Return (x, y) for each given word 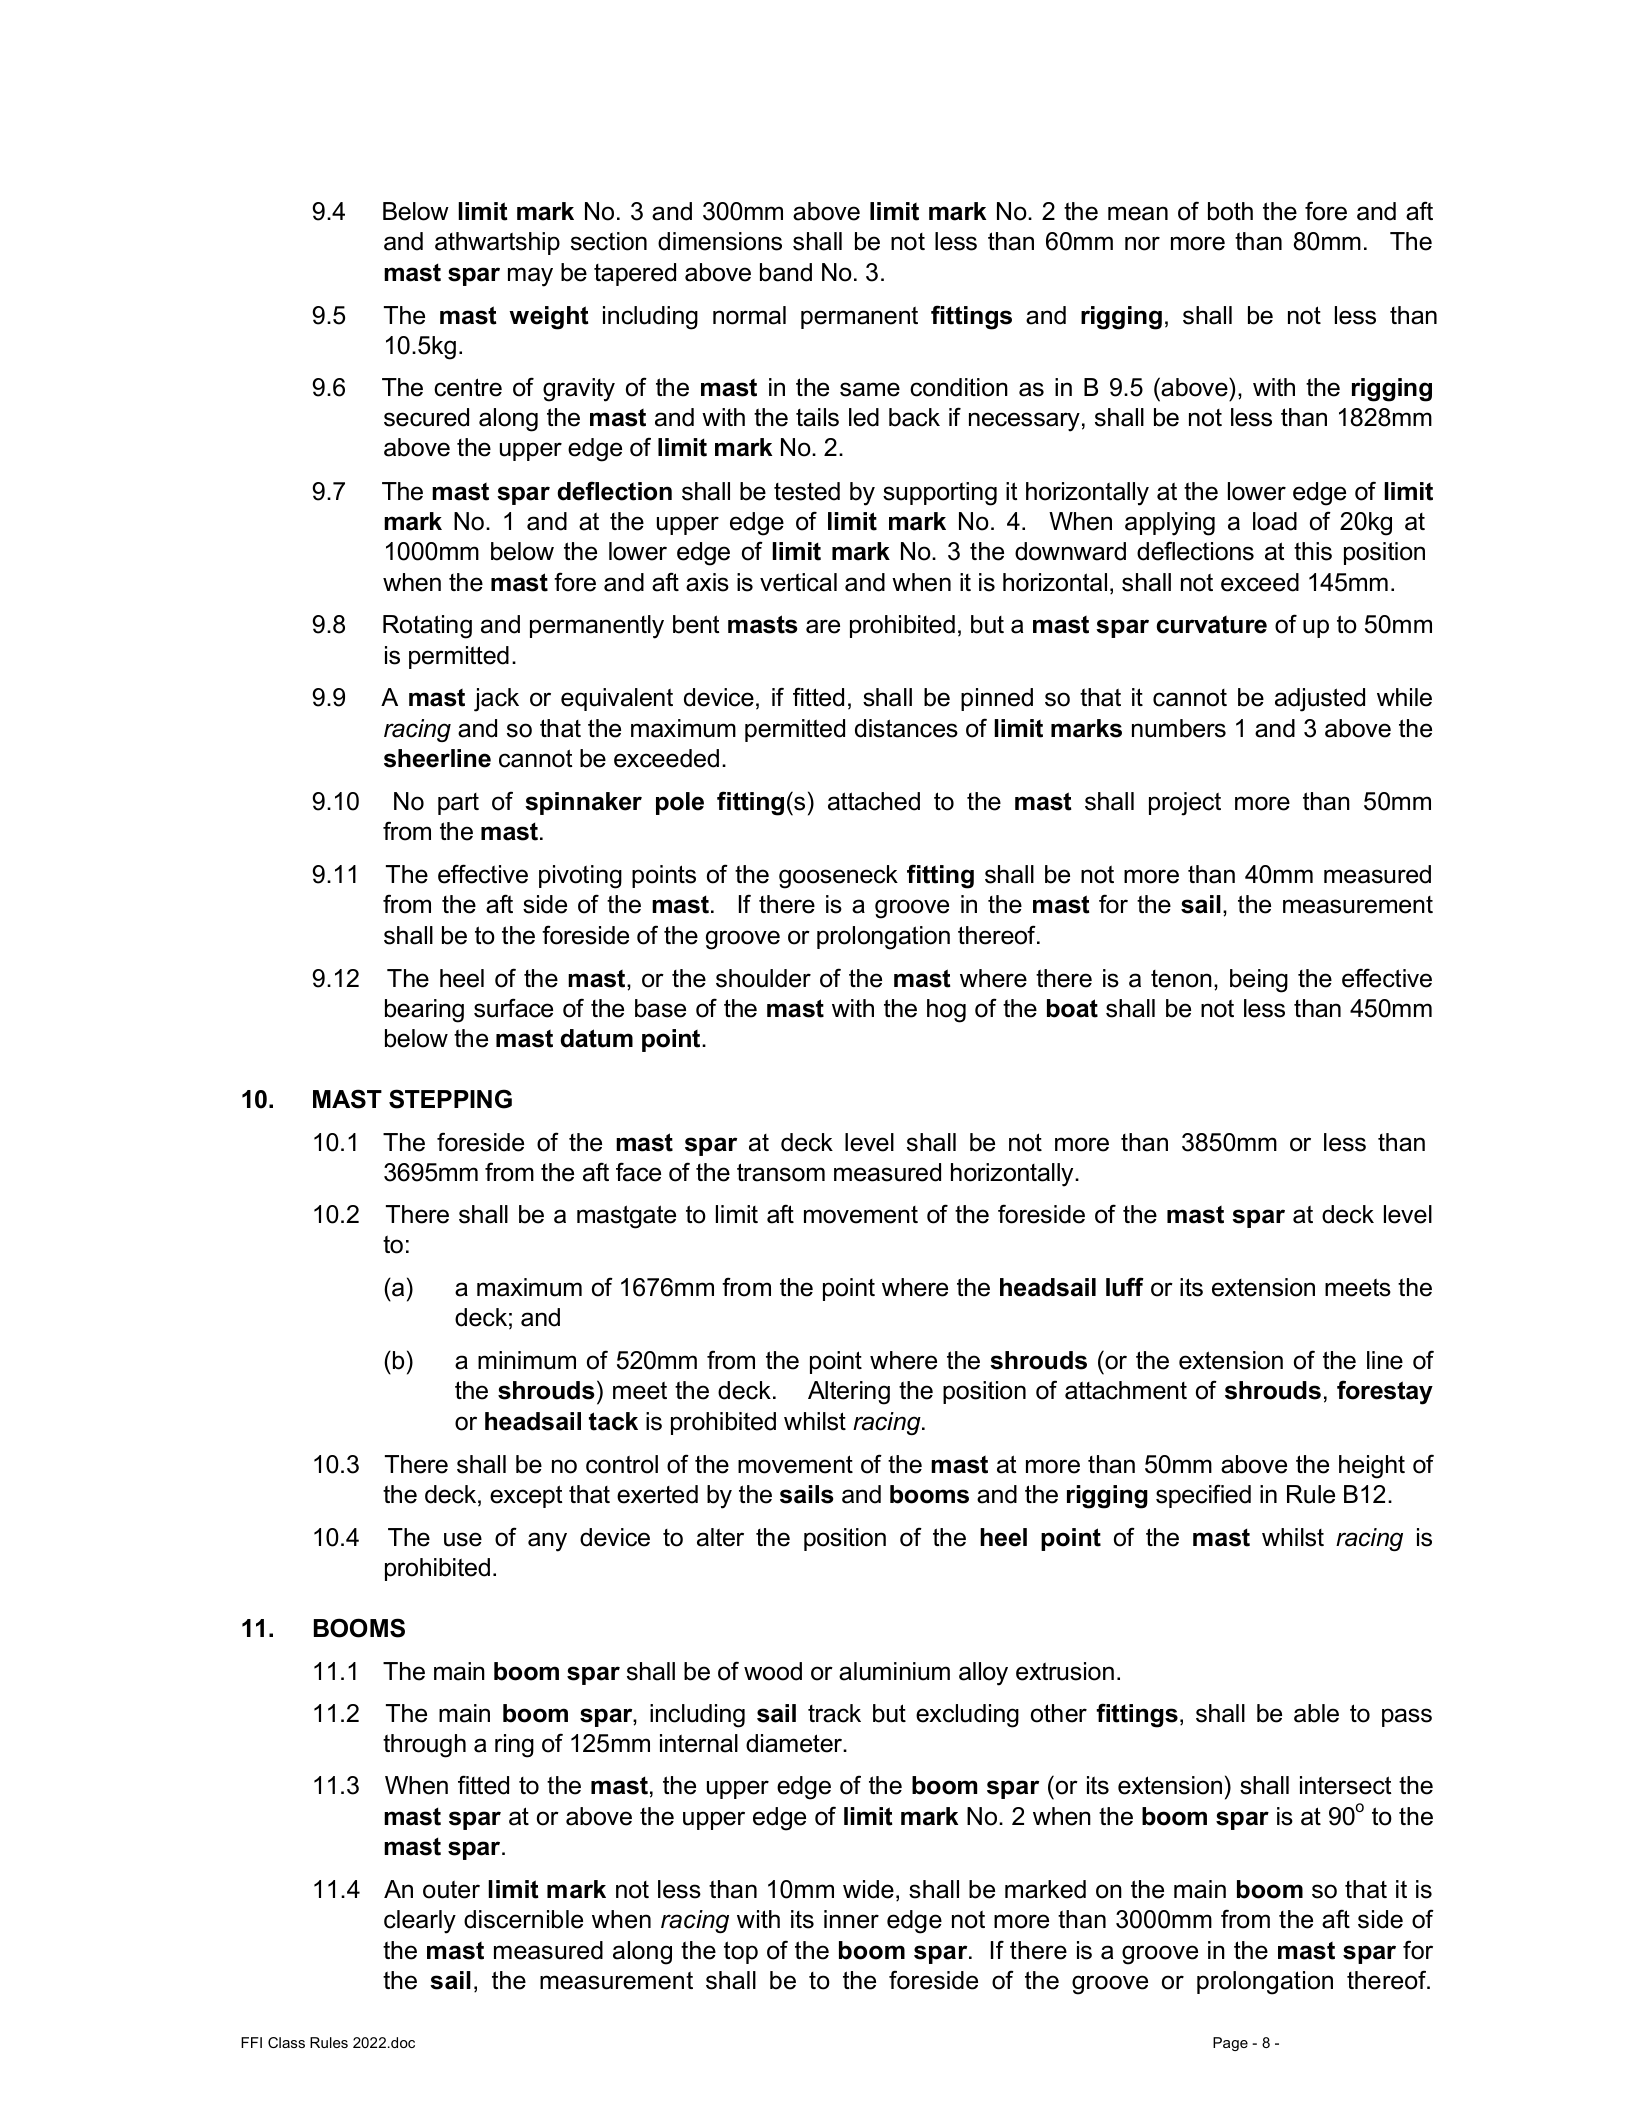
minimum (527, 1360)
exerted (657, 1494)
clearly (420, 1922)
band (786, 272)
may (530, 277)
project (1185, 804)
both (1230, 211)
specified (1203, 1496)
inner (851, 1919)
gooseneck (838, 877)
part (458, 804)
